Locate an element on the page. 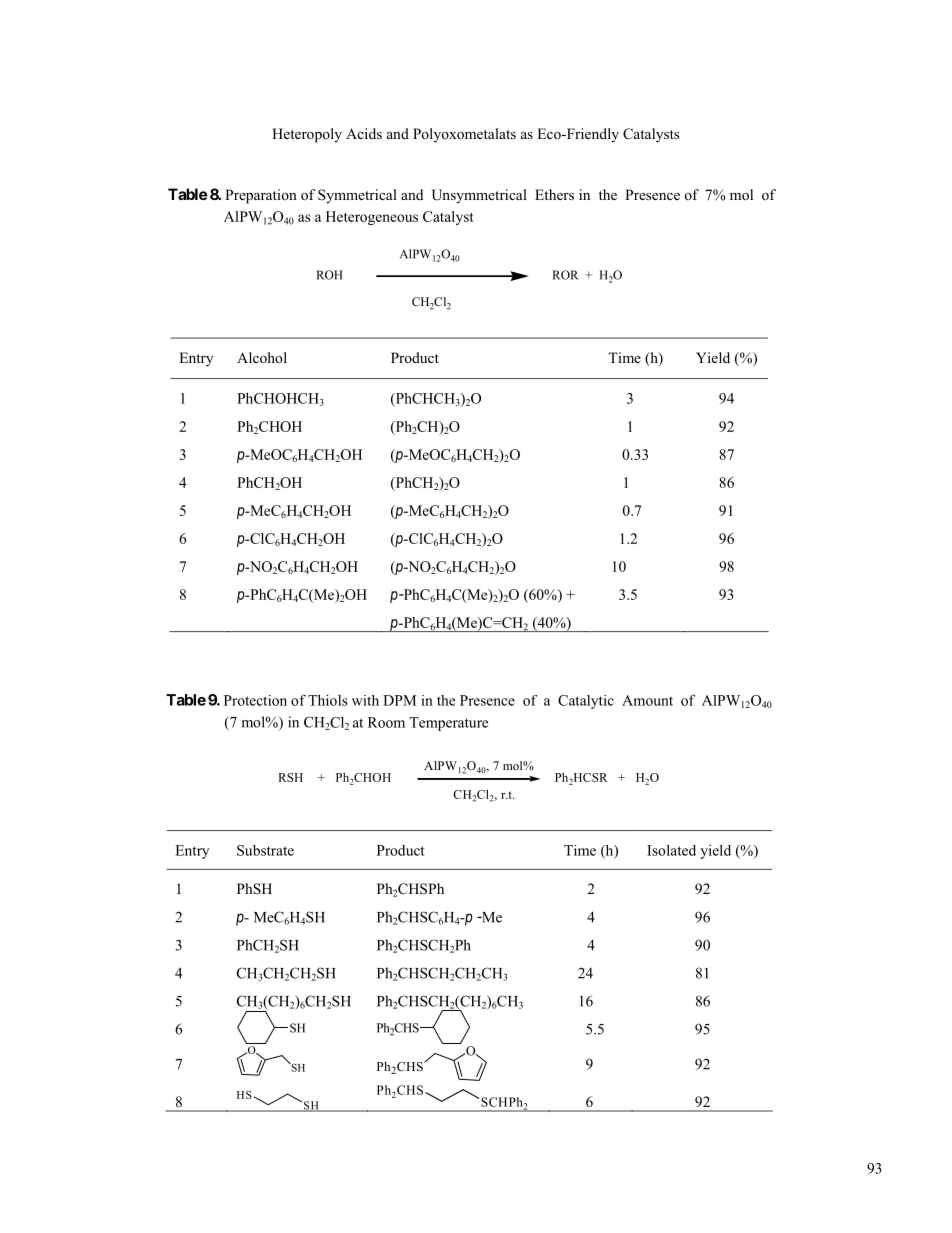 This image has height=1233, width=952. Substrate is located at coordinates (265, 850).
